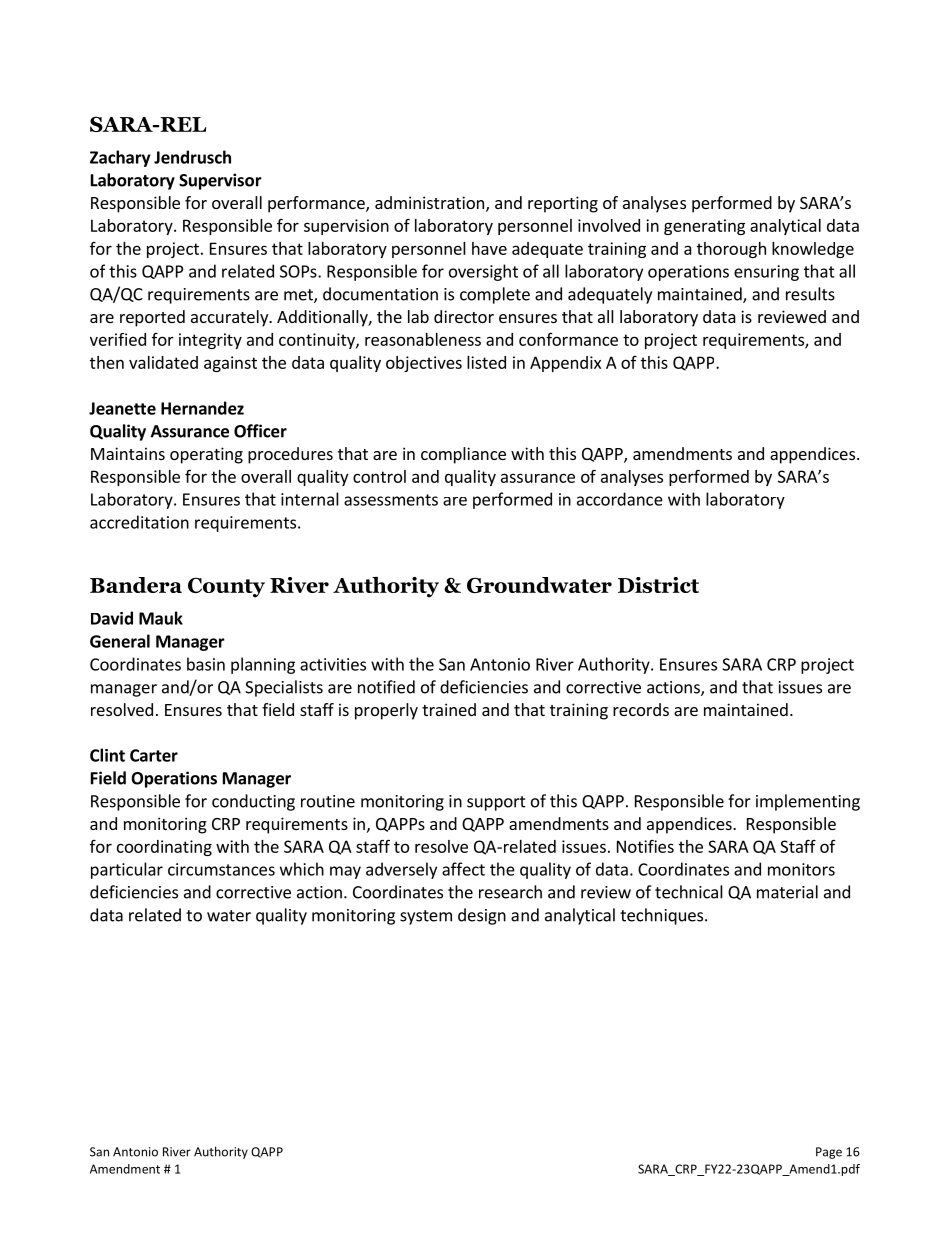 The height and width of the page is (1233, 952). Describe the element at coordinates (829, 1153) in the page. I see `Page` at that location.
